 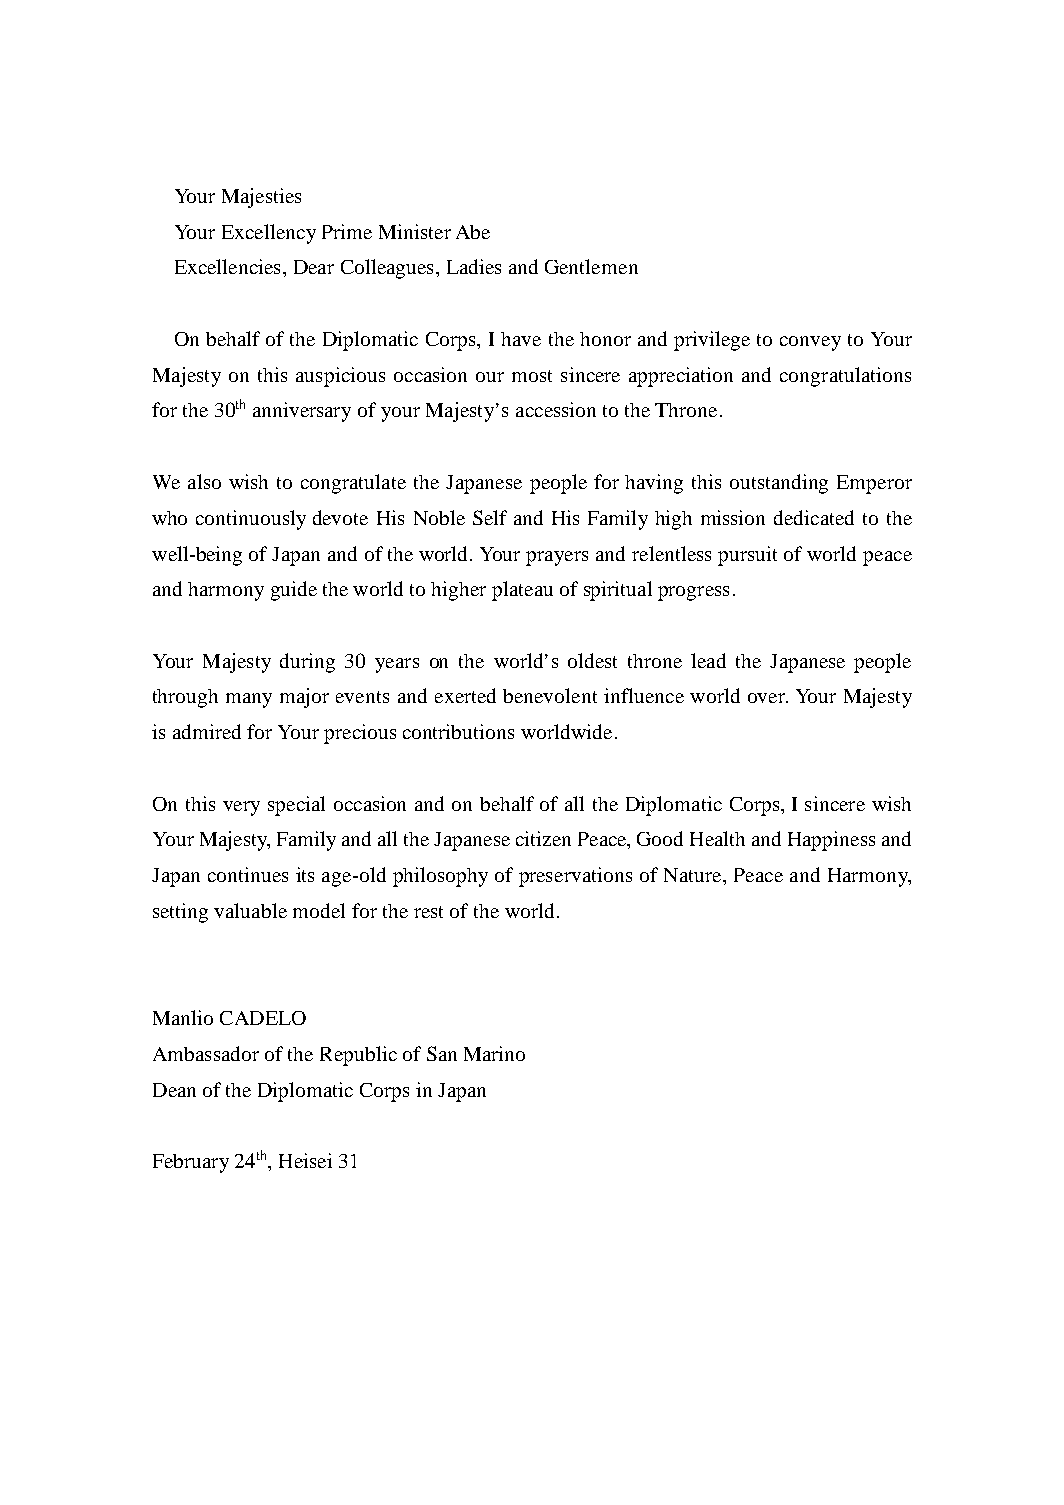 I want to click on Heisei, so click(x=305, y=1160).
